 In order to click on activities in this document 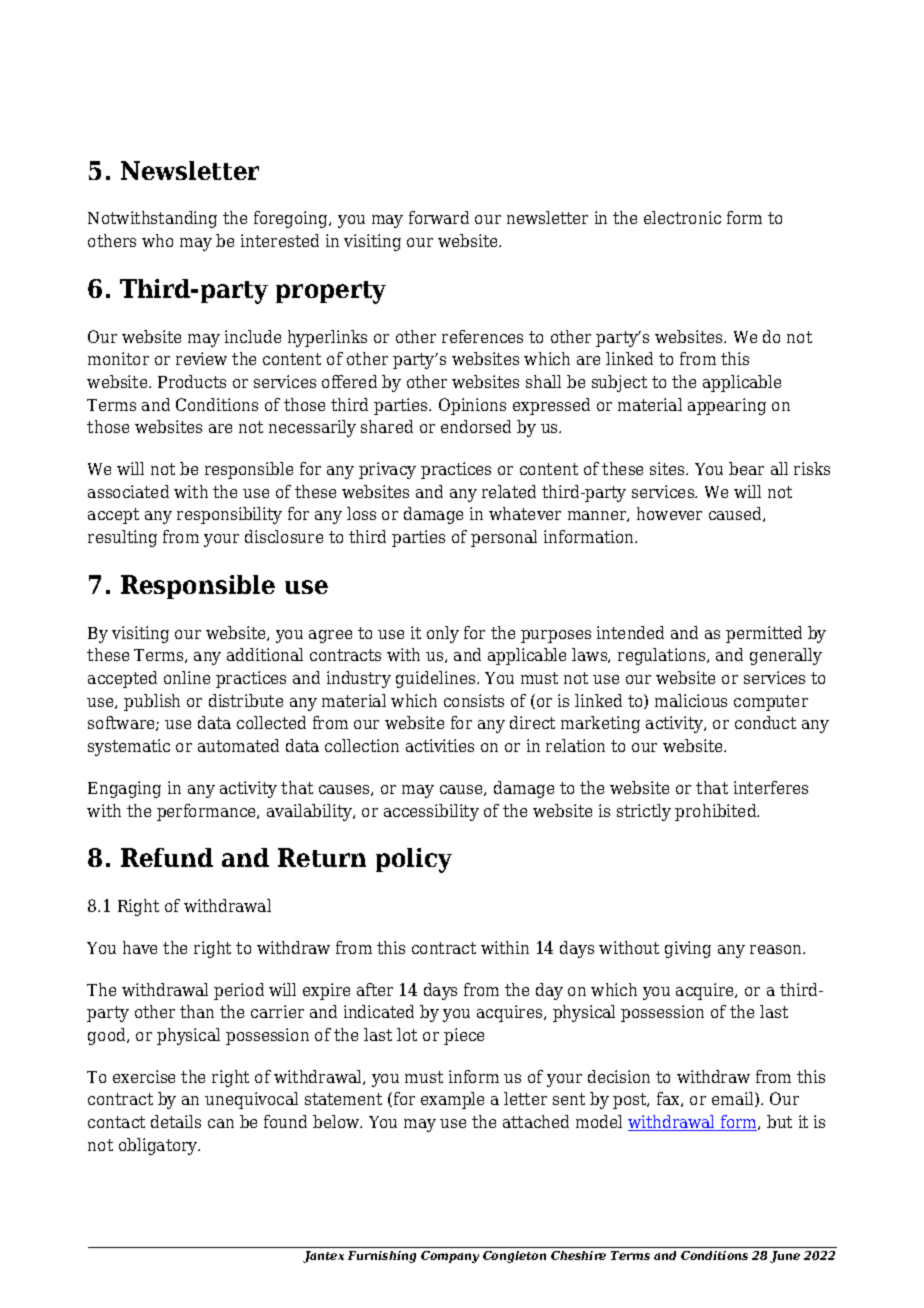, I will do `click(440, 745)`.
